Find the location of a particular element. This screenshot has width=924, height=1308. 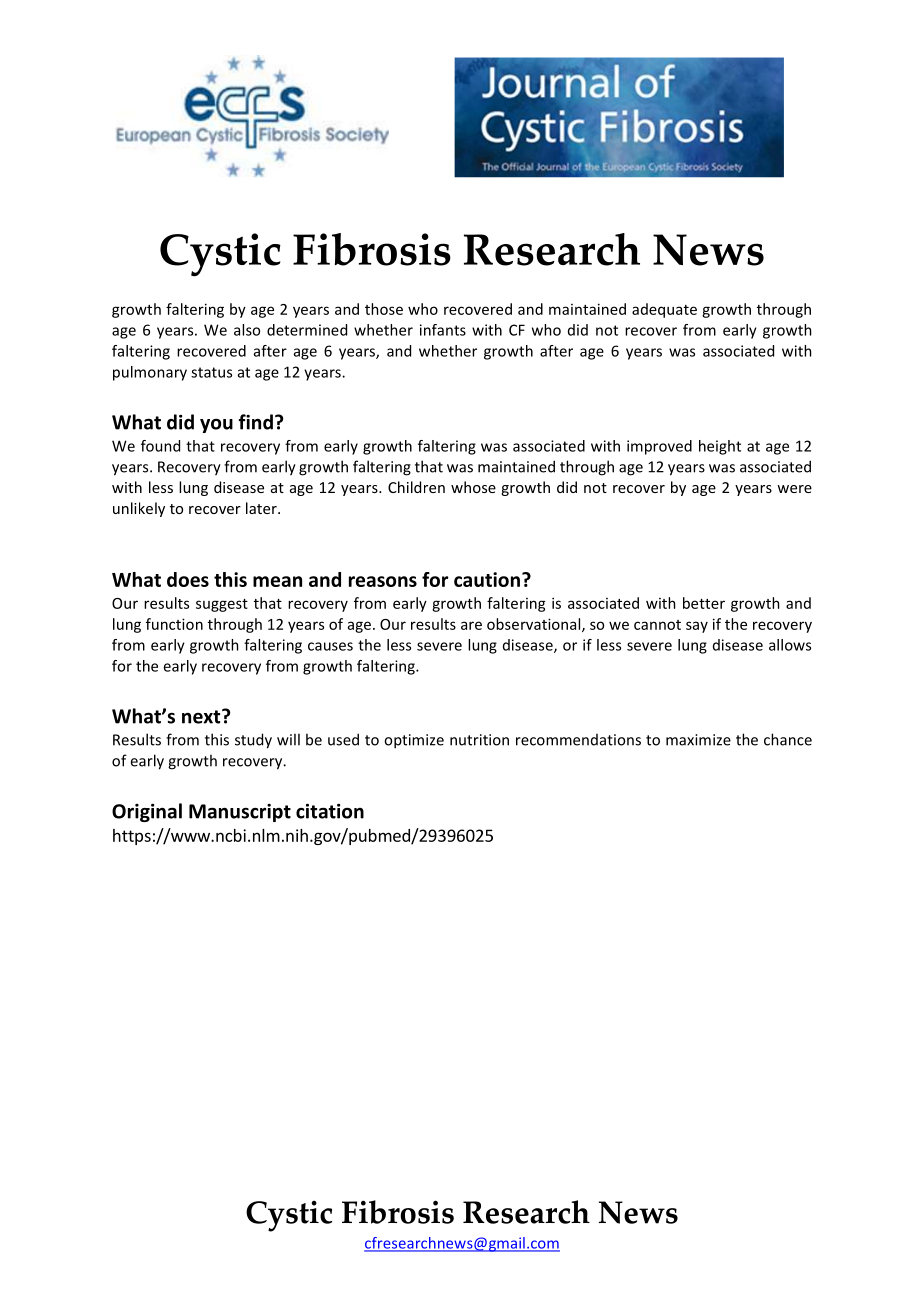

Manuscript is located at coordinates (240, 813).
